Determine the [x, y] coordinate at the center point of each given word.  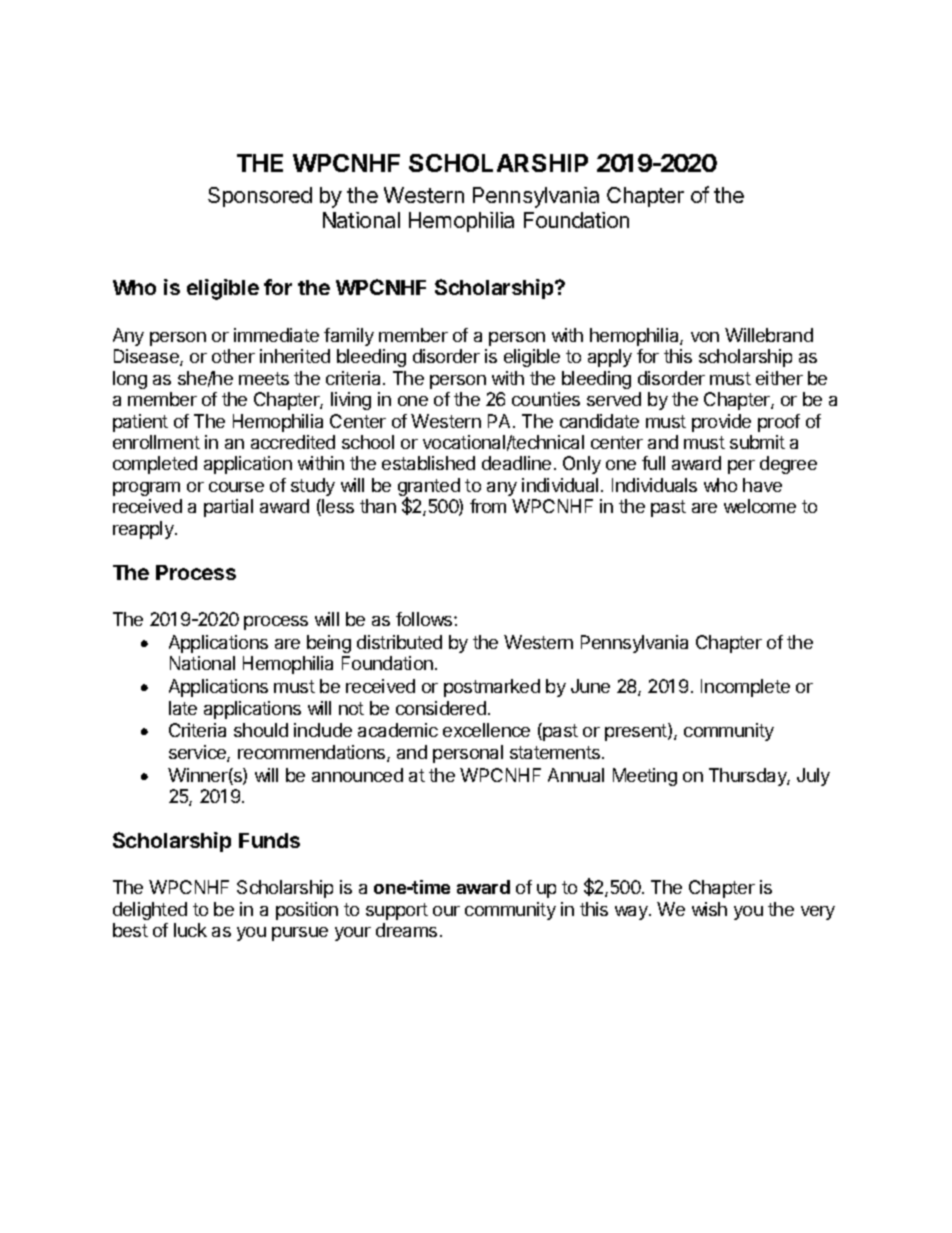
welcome [760, 506]
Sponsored [260, 197]
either [779, 378]
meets [264, 378]
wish [709, 909]
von [705, 337]
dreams [406, 930]
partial [228, 508]
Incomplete [745, 688]
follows [425, 619]
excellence [486, 730]
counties [546, 399]
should [261, 730]
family [349, 337]
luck [190, 930]
